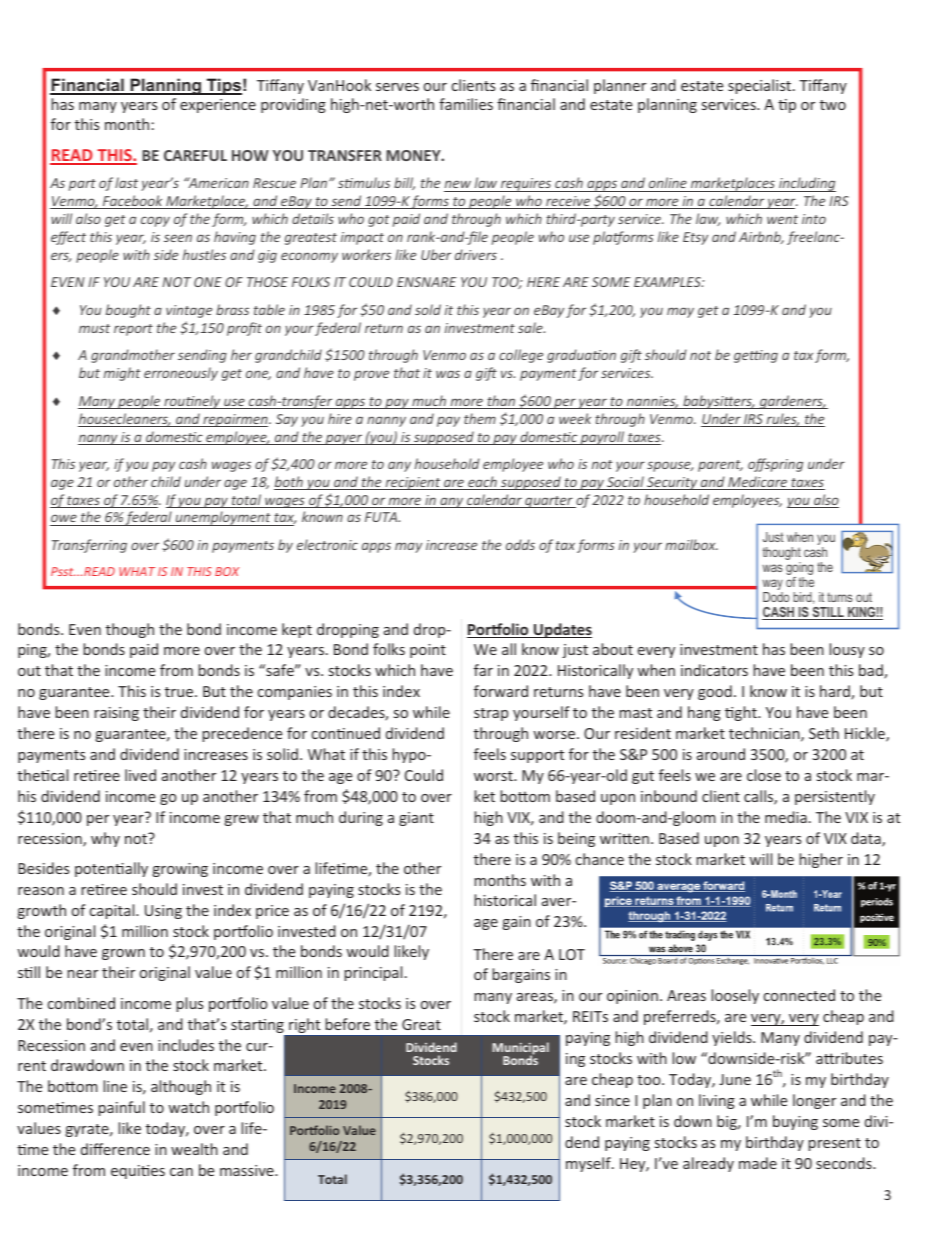 The image size is (952, 1233). What do you see at coordinates (589, 1164) in the page?
I see `myself` at bounding box center [589, 1164].
